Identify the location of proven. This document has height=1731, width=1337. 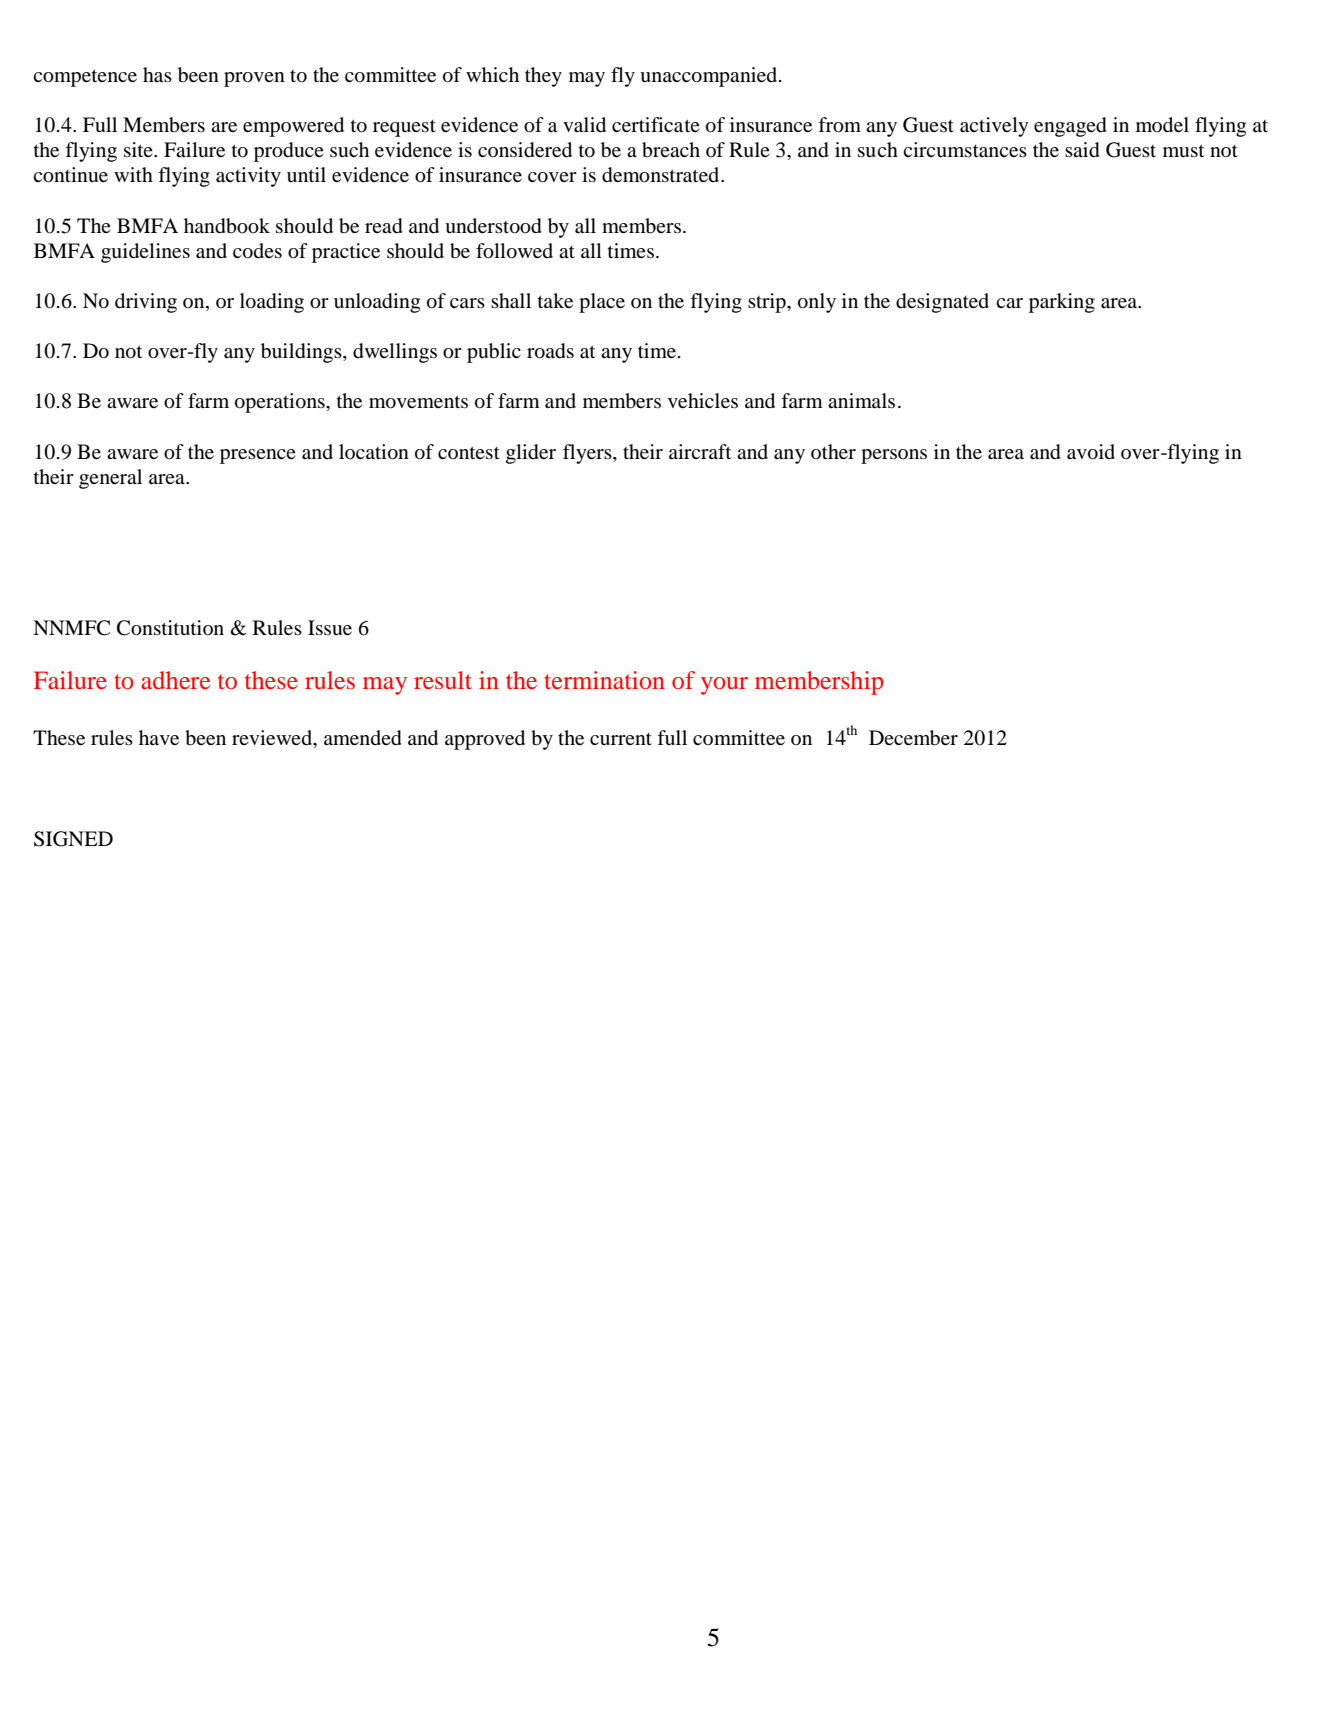
(254, 79).
